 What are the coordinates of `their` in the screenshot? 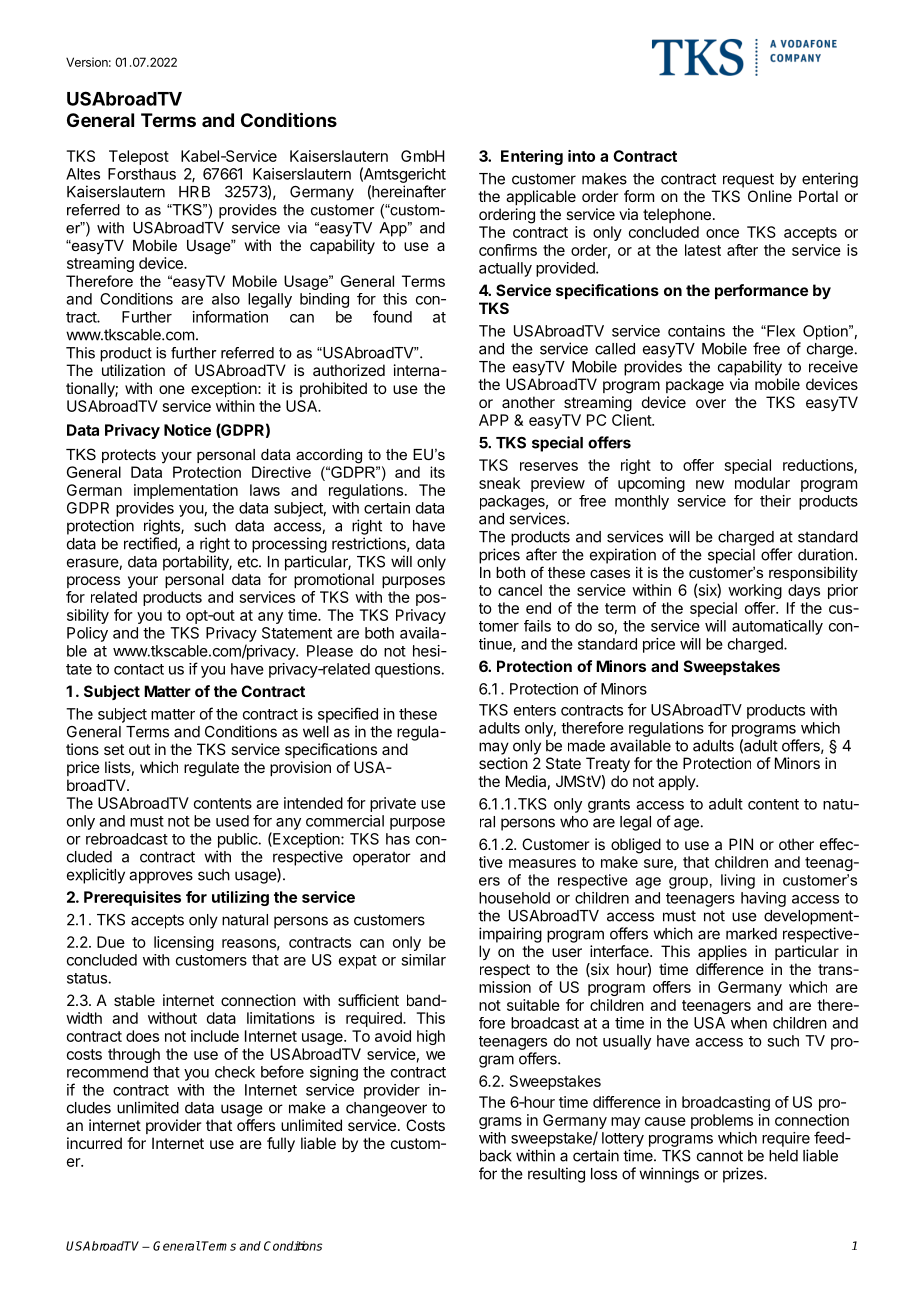 It's located at (775, 501).
